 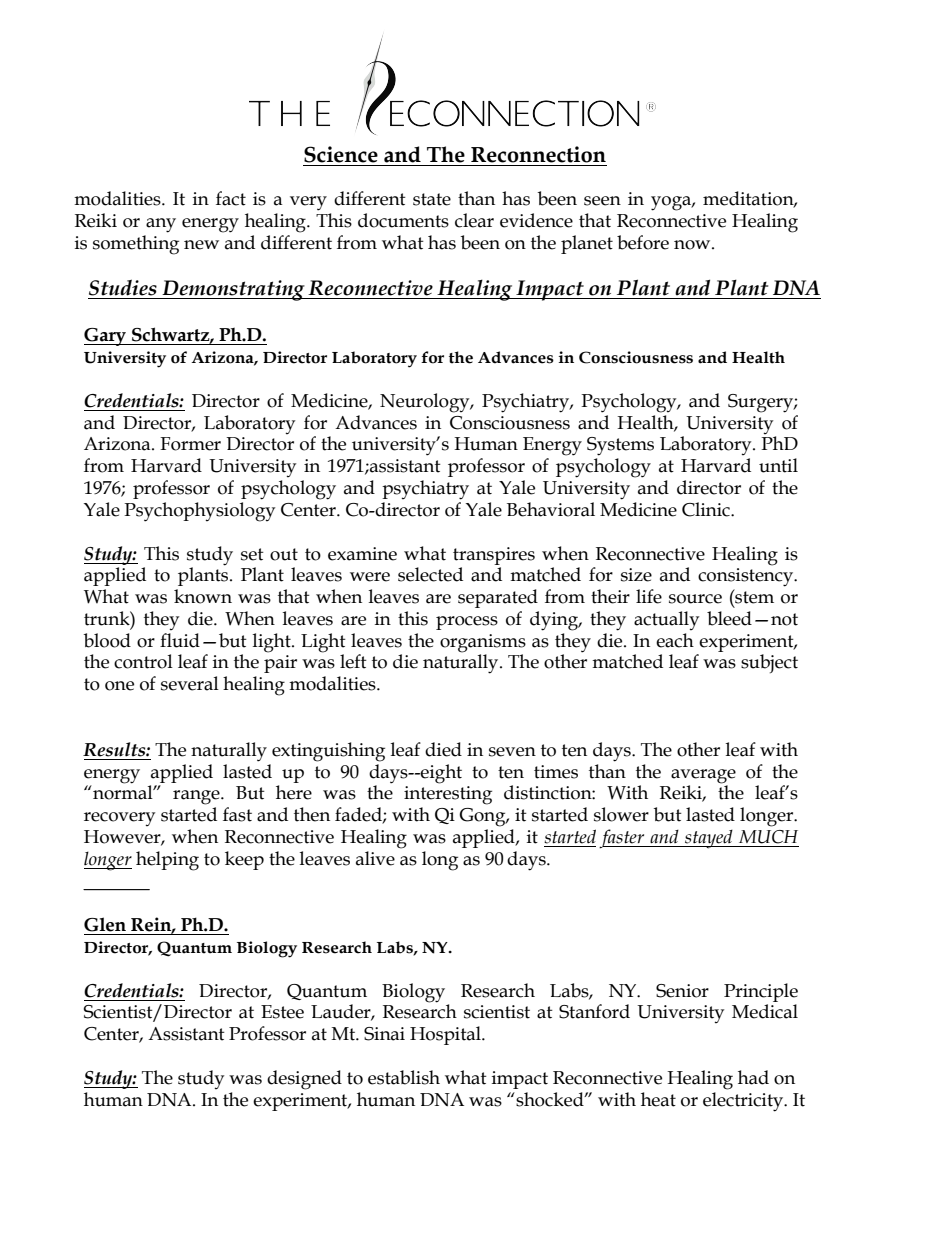 What do you see at coordinates (467, 623) in the page?
I see `process` at bounding box center [467, 623].
